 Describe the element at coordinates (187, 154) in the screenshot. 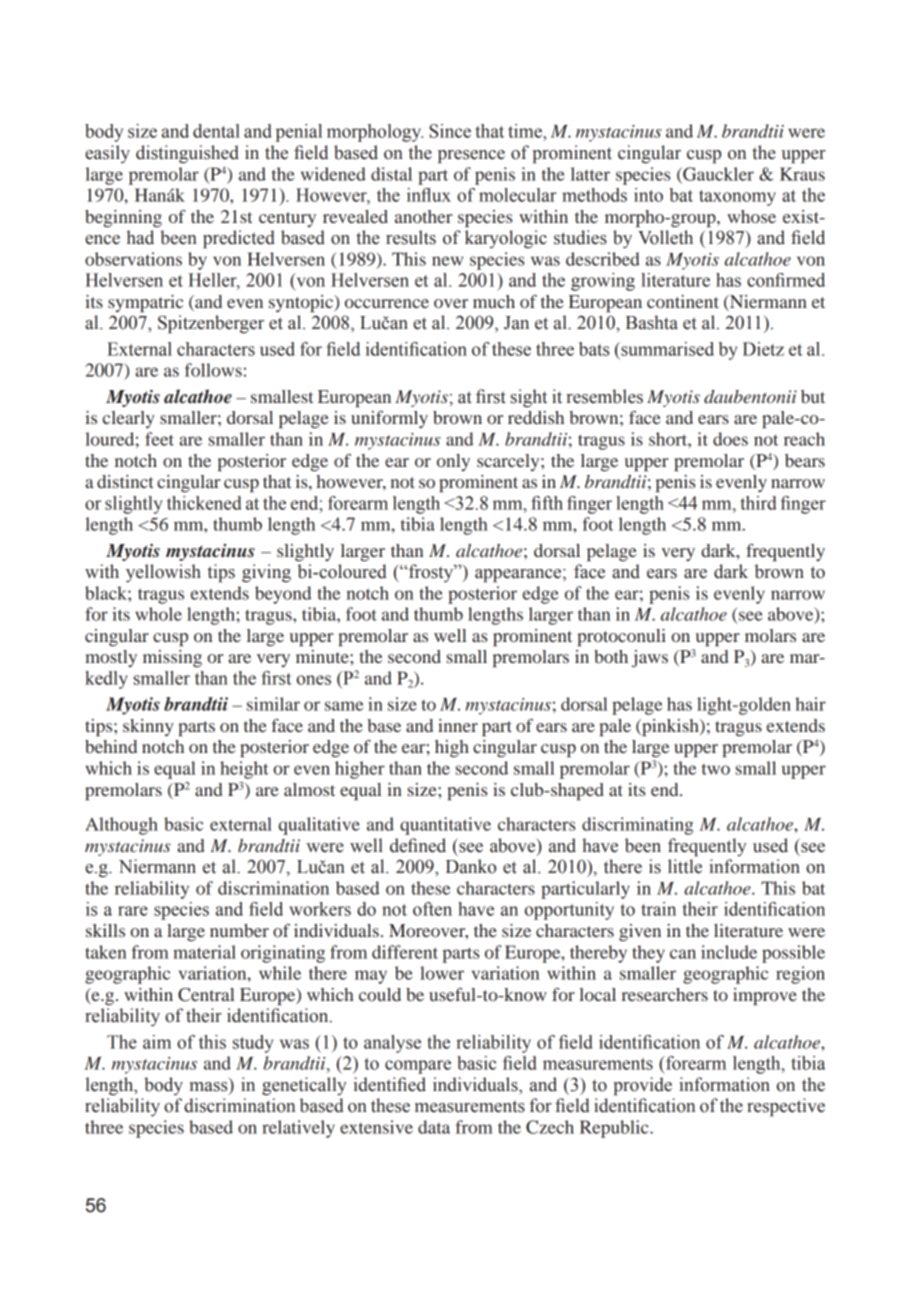

I see `distinguished` at that location.
